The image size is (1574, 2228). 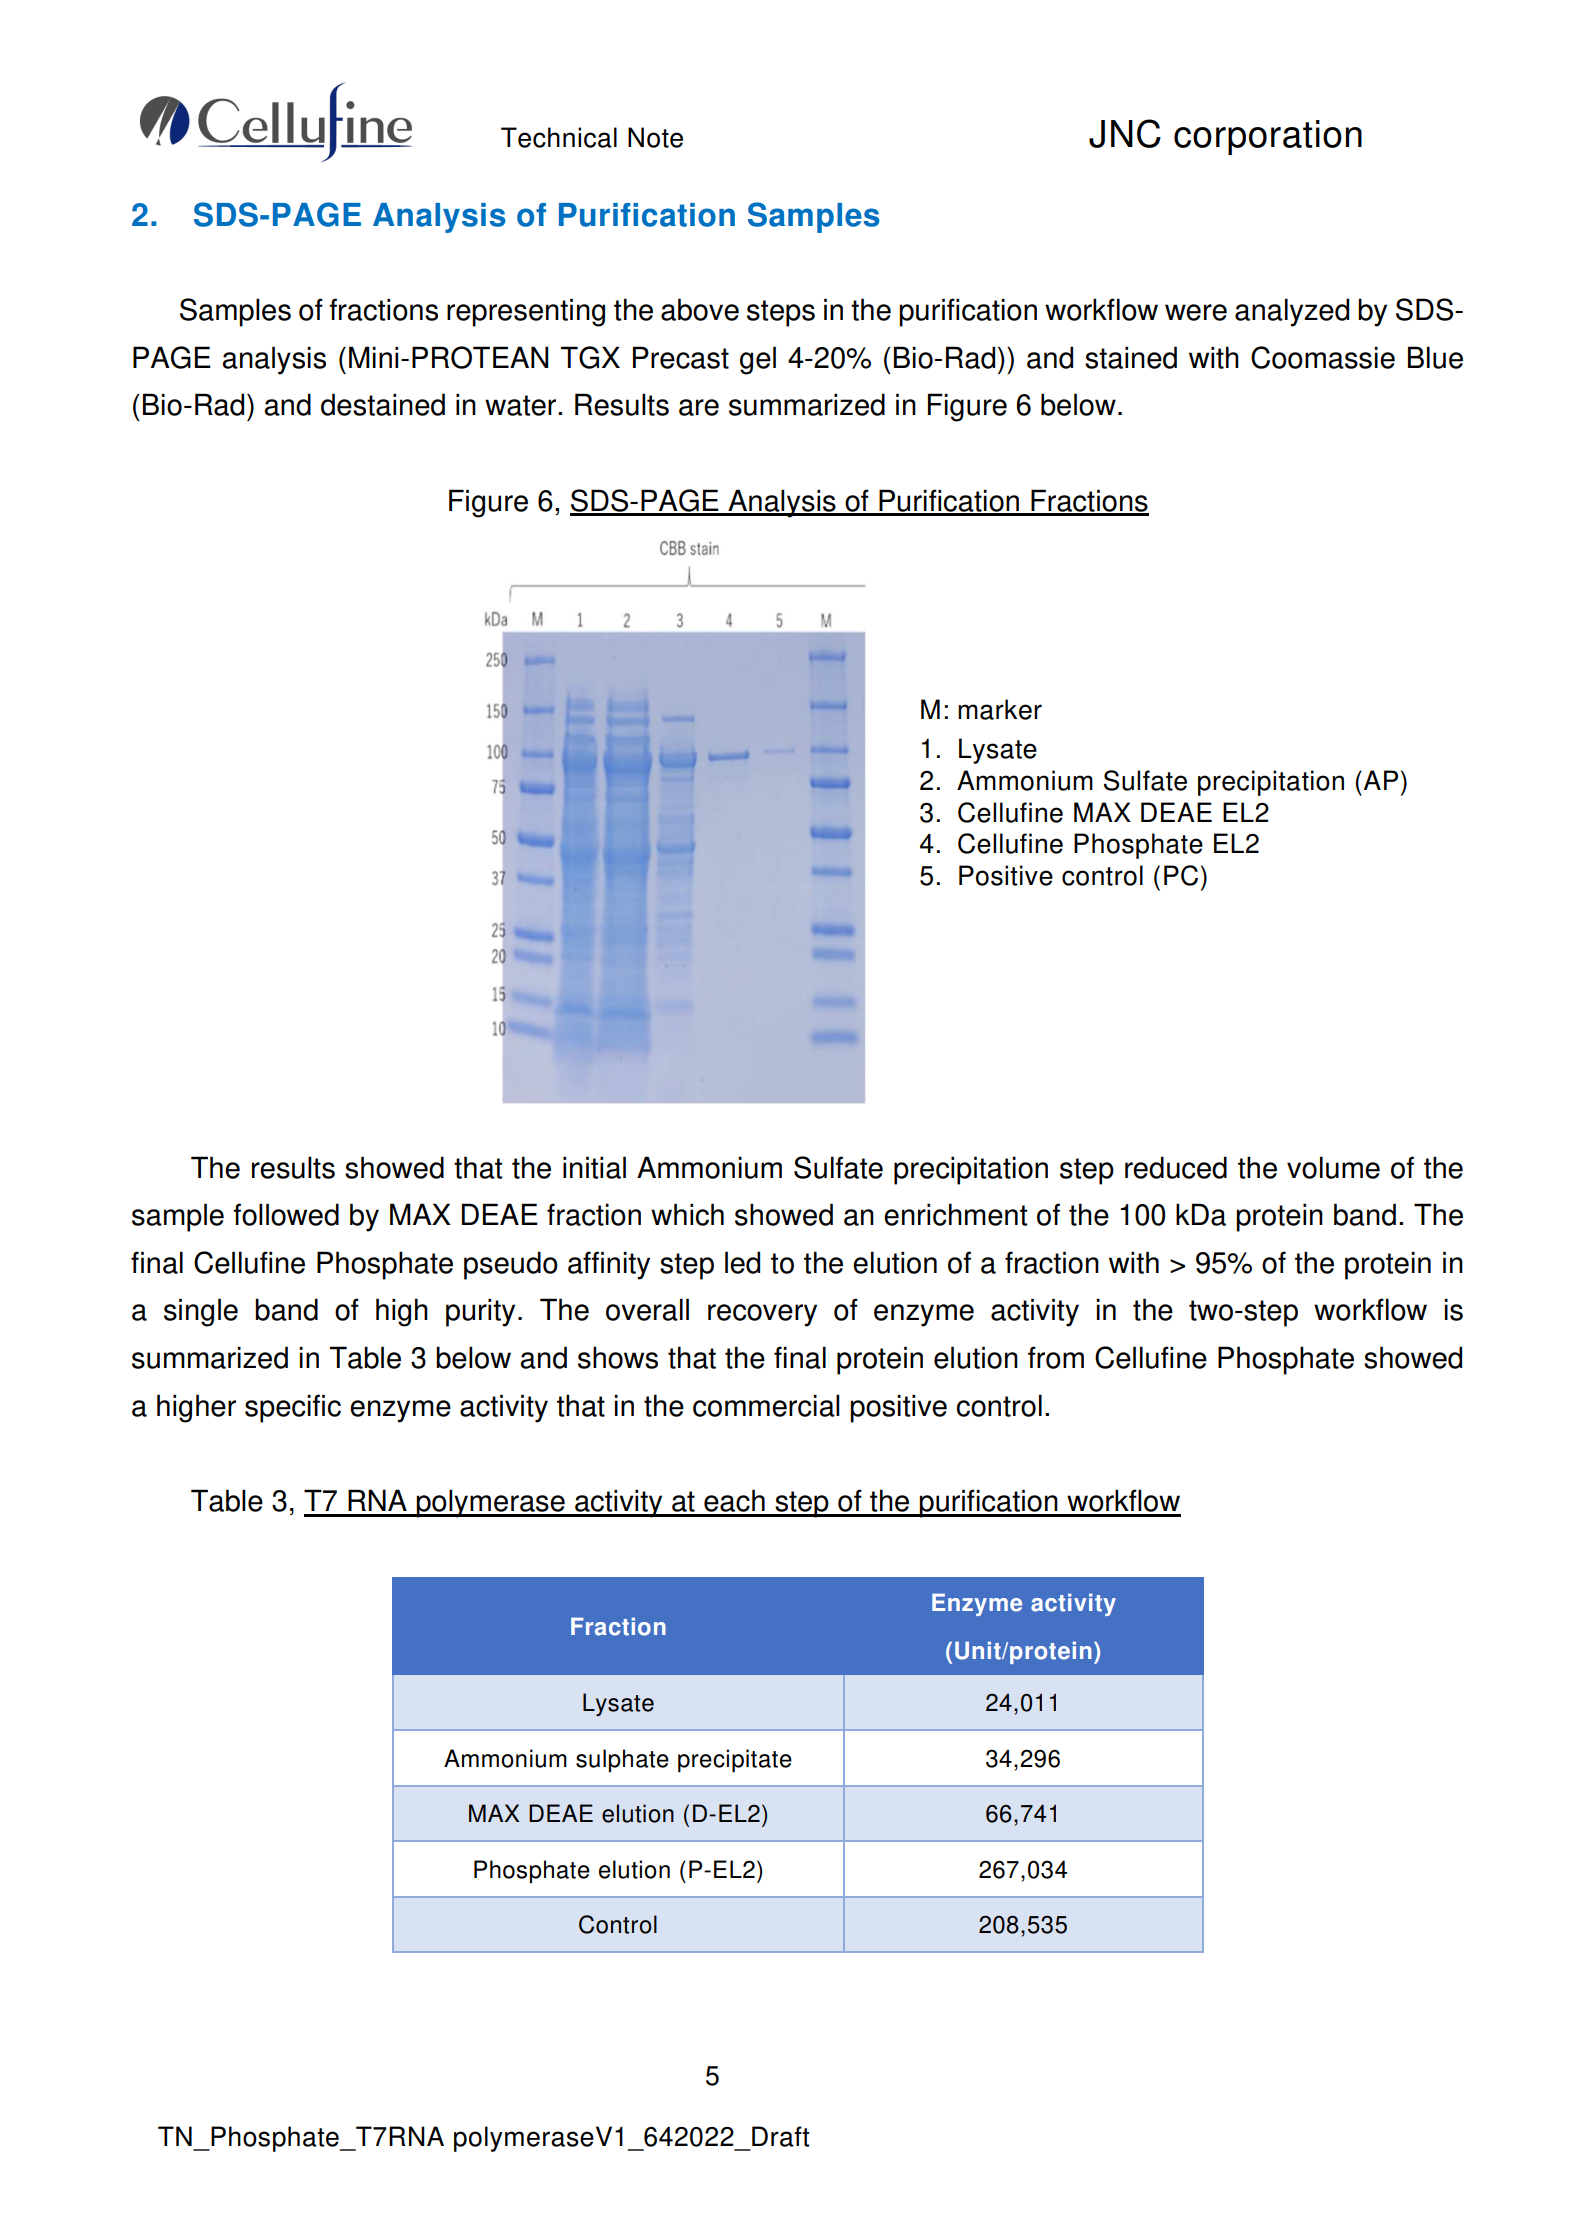 I want to click on corporation, so click(x=1268, y=137).
